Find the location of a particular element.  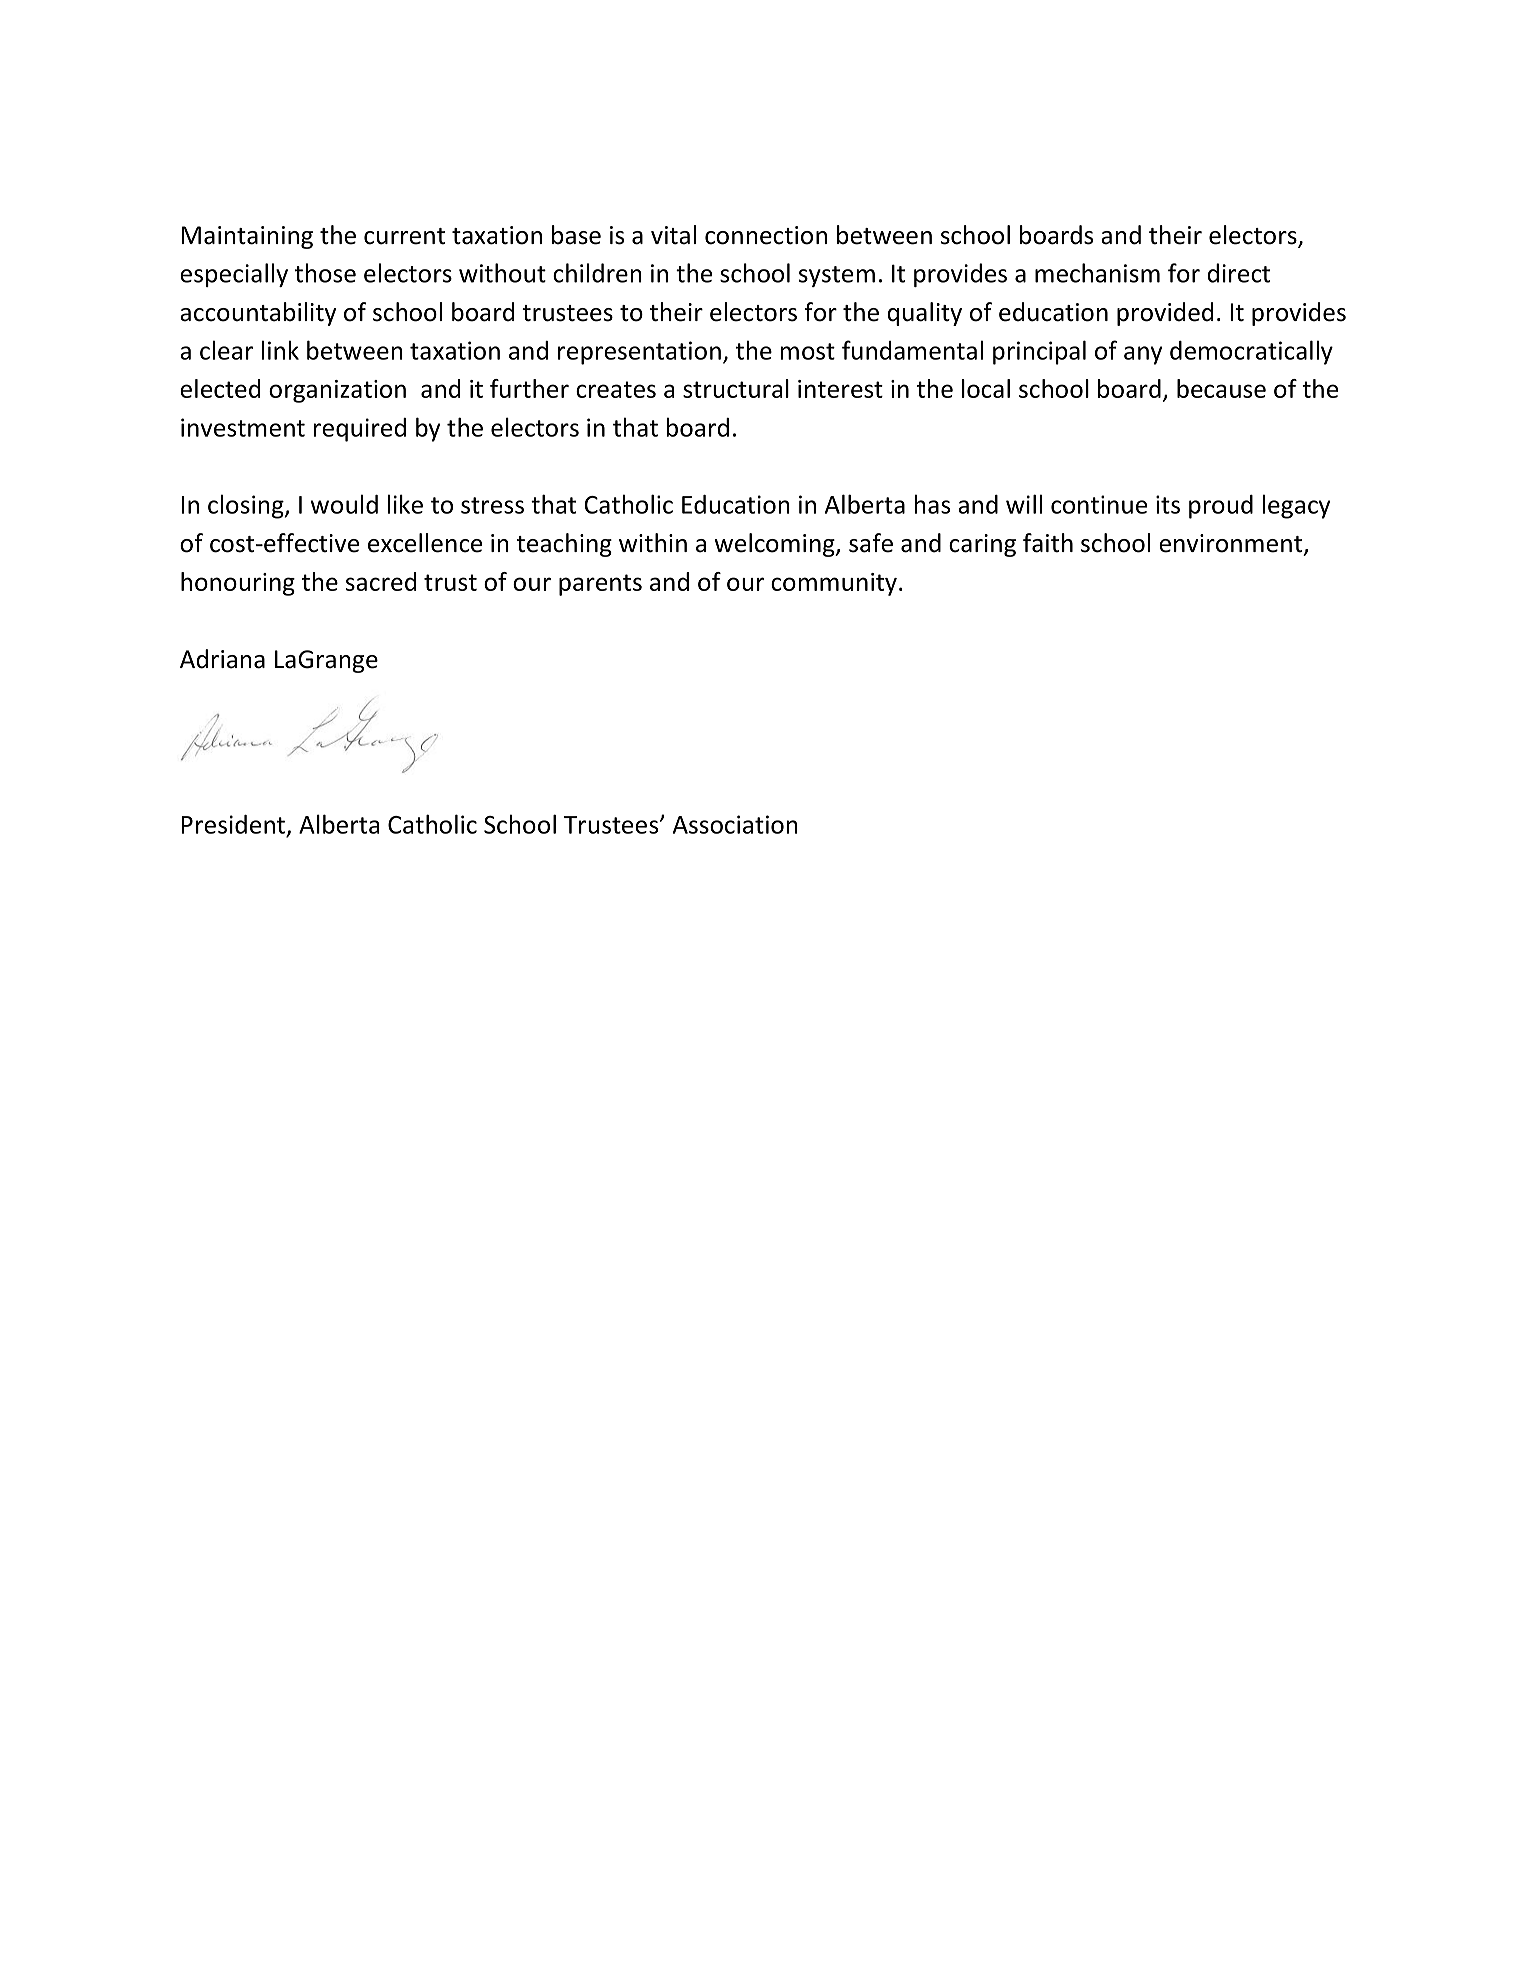

Association is located at coordinates (735, 824).
